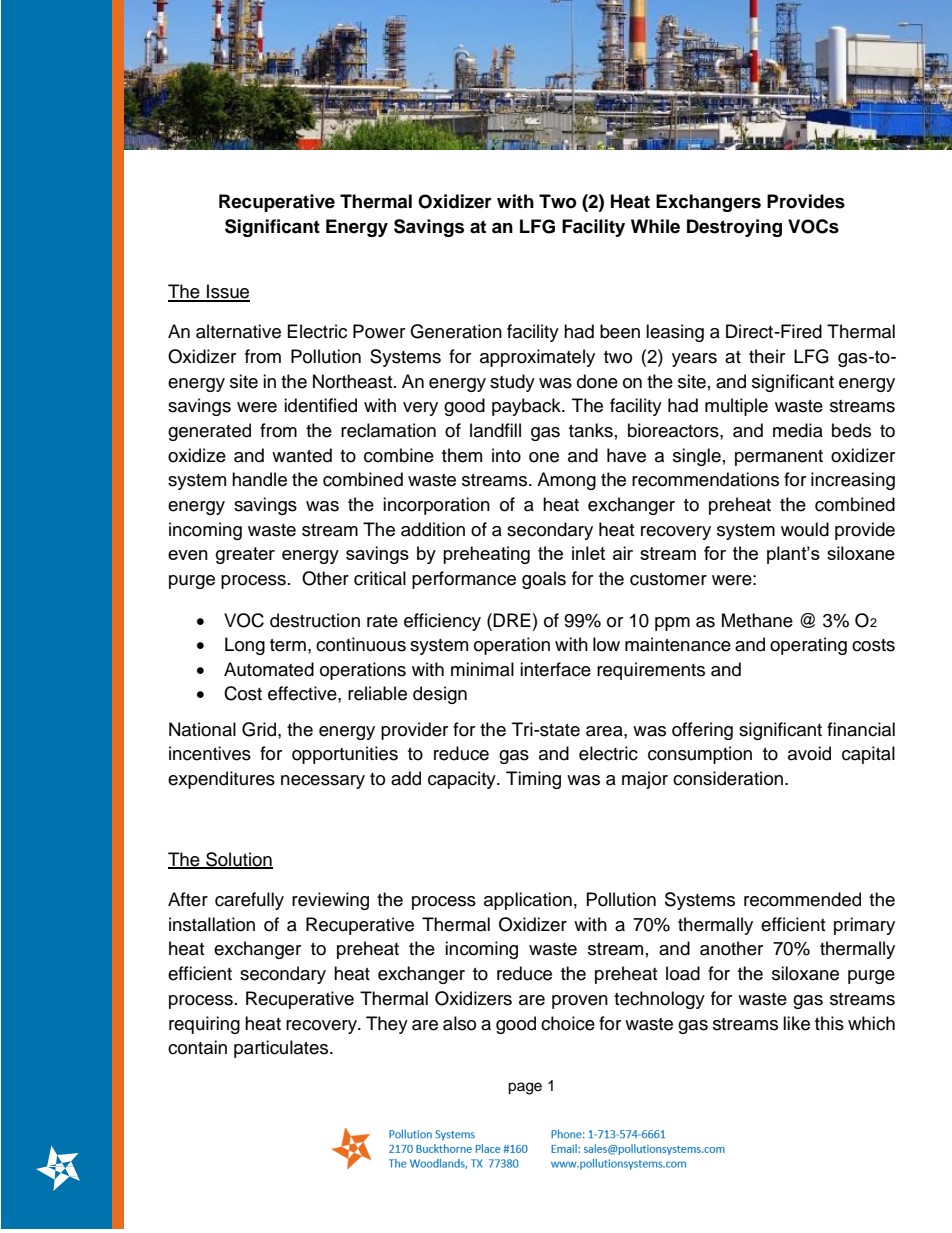 This page has width=952, height=1233. Describe the element at coordinates (555, 669) in the page. I see `interface` at that location.
